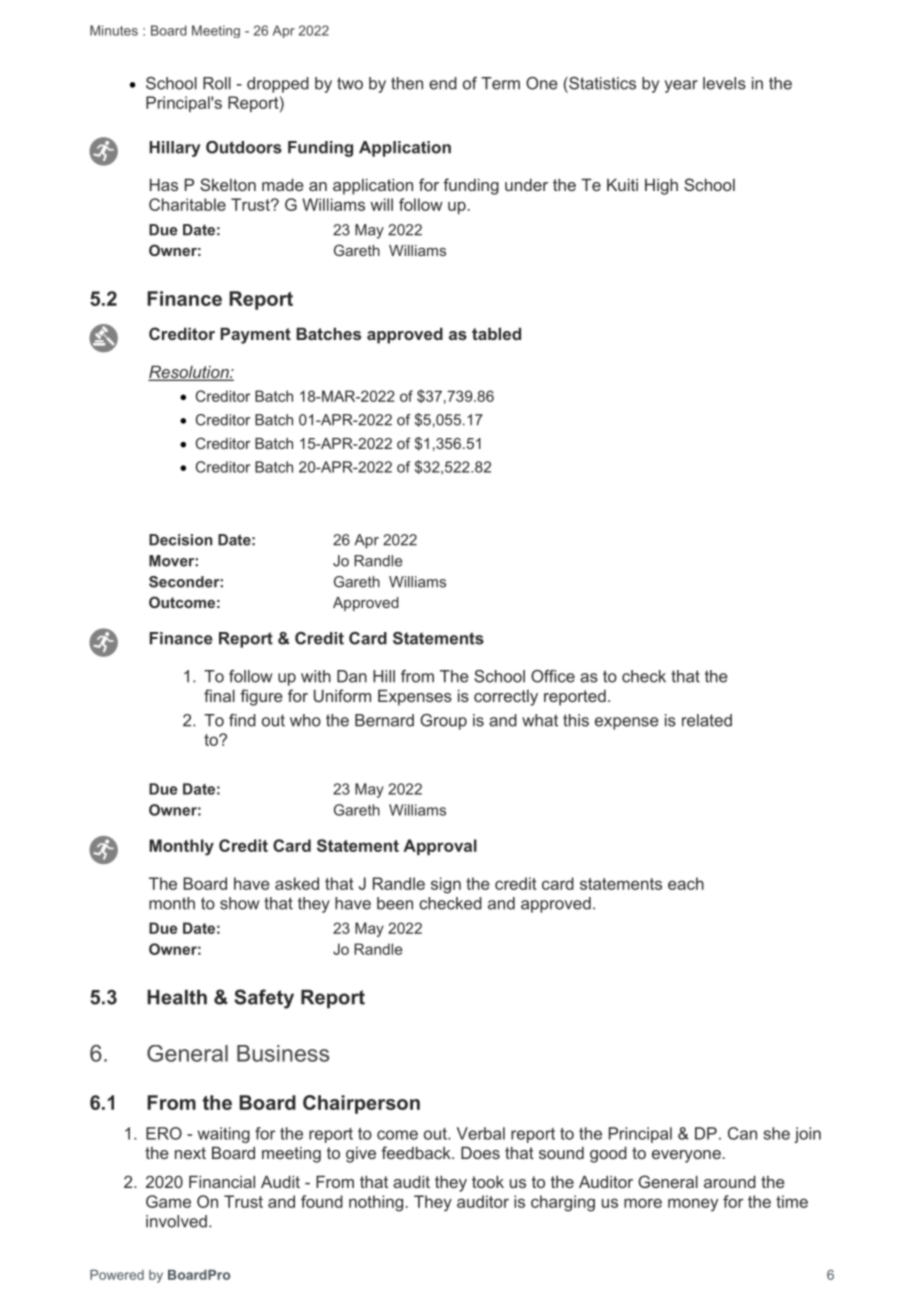 This document has height=1308, width=924. What do you see at coordinates (506, 698) in the document?
I see `correctly` at bounding box center [506, 698].
